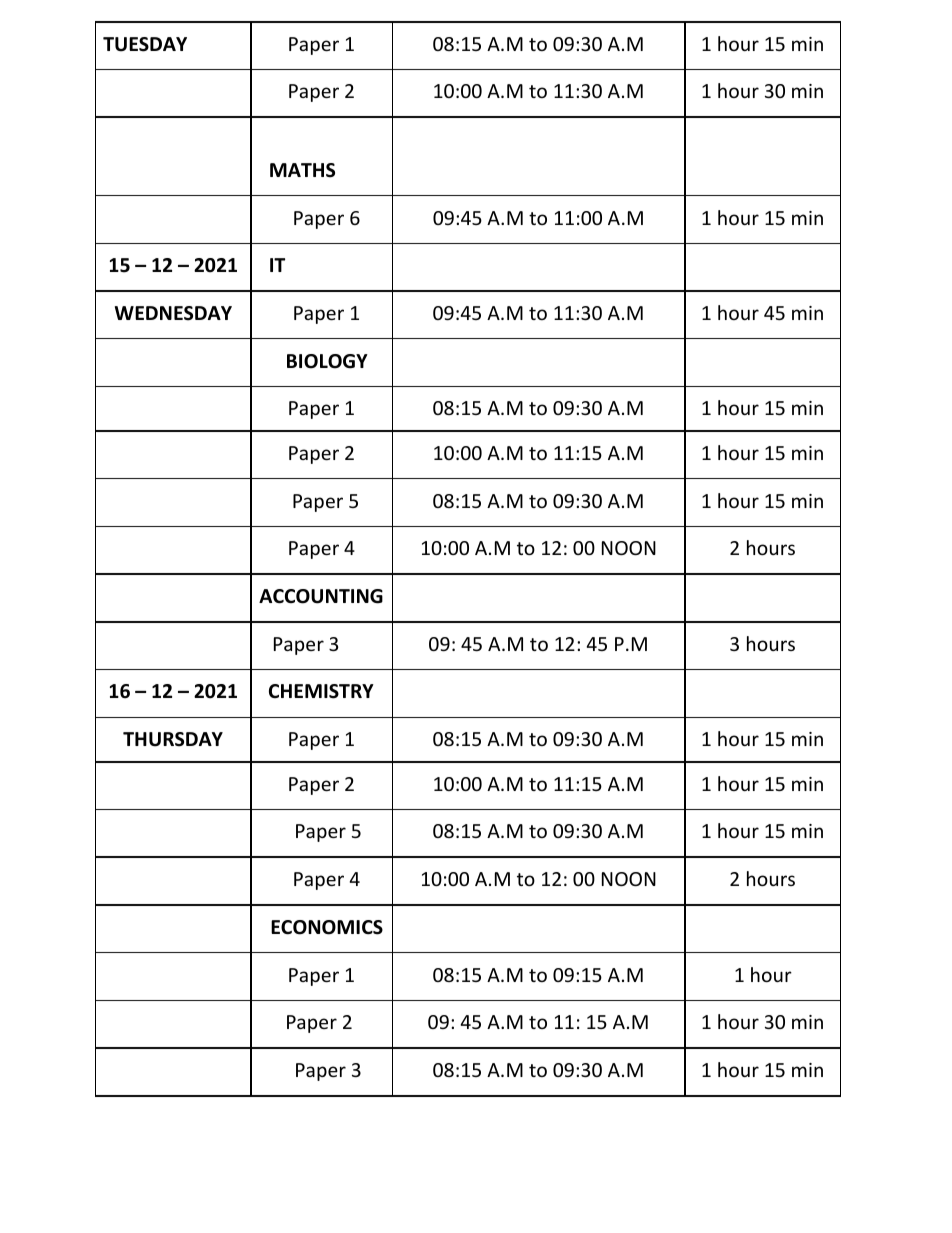  Describe the element at coordinates (327, 361) in the image. I see `BIOLOGY` at that location.
